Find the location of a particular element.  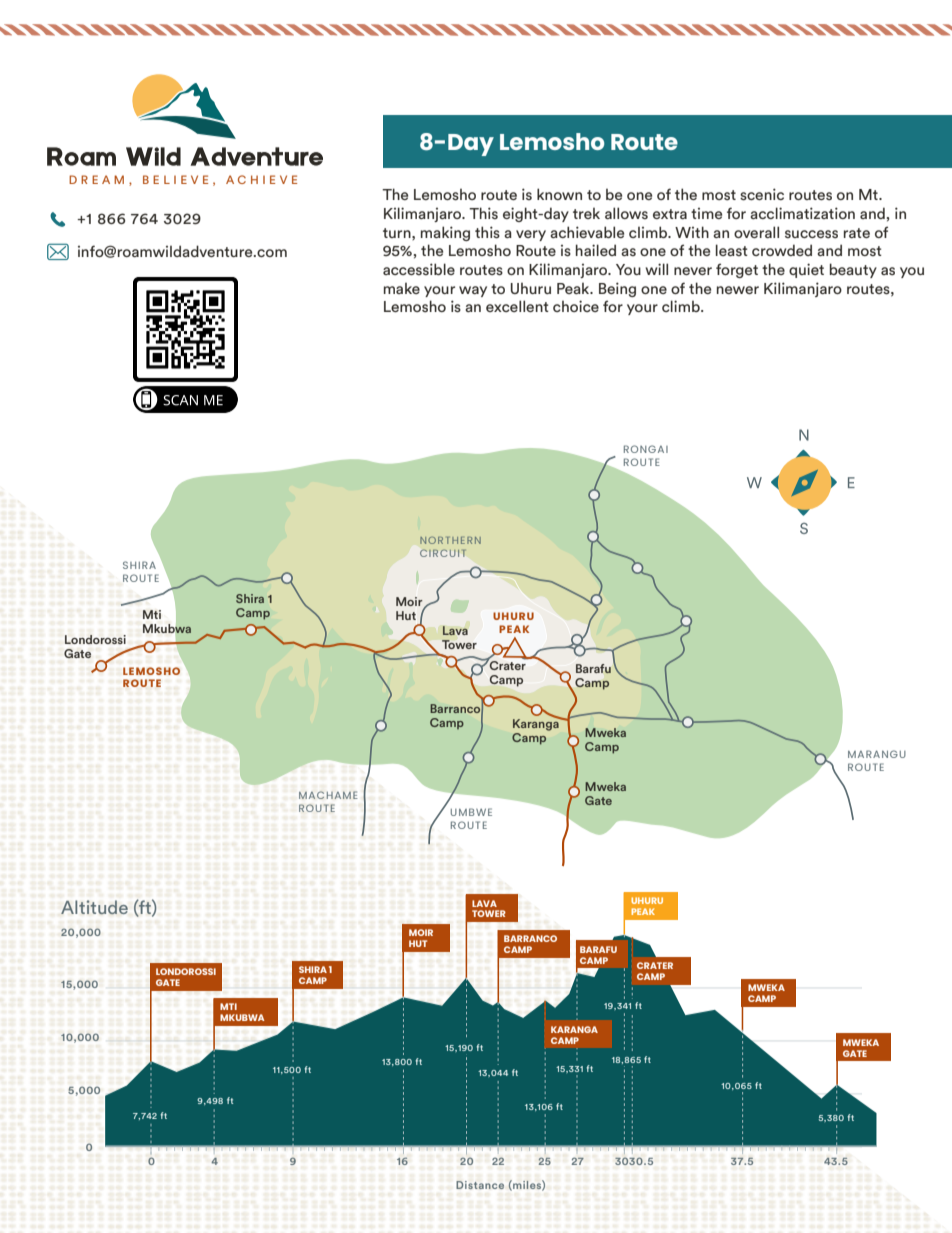

newer is located at coordinates (738, 290).
